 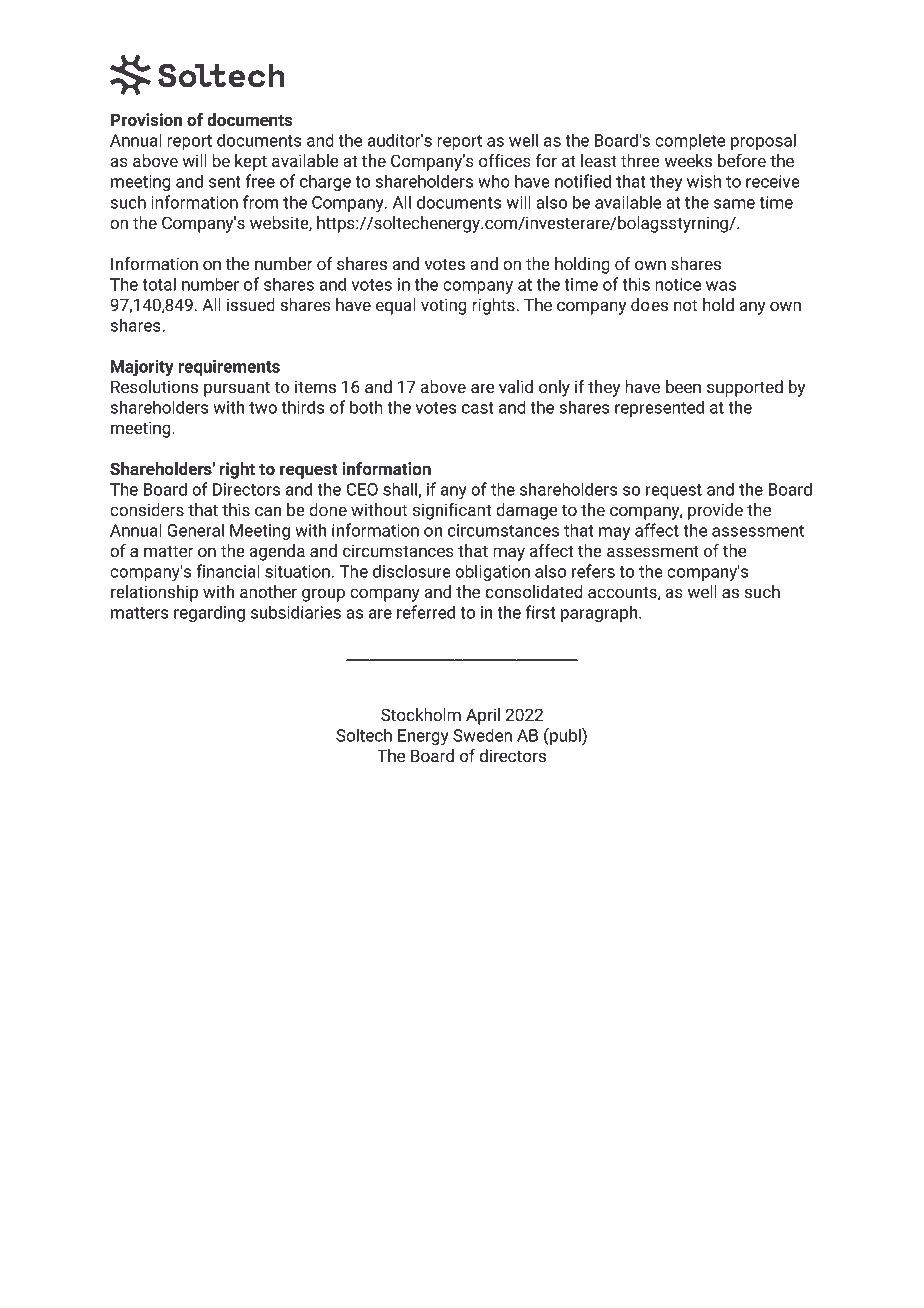 What do you see at coordinates (251, 162) in the document?
I see `kept` at bounding box center [251, 162].
